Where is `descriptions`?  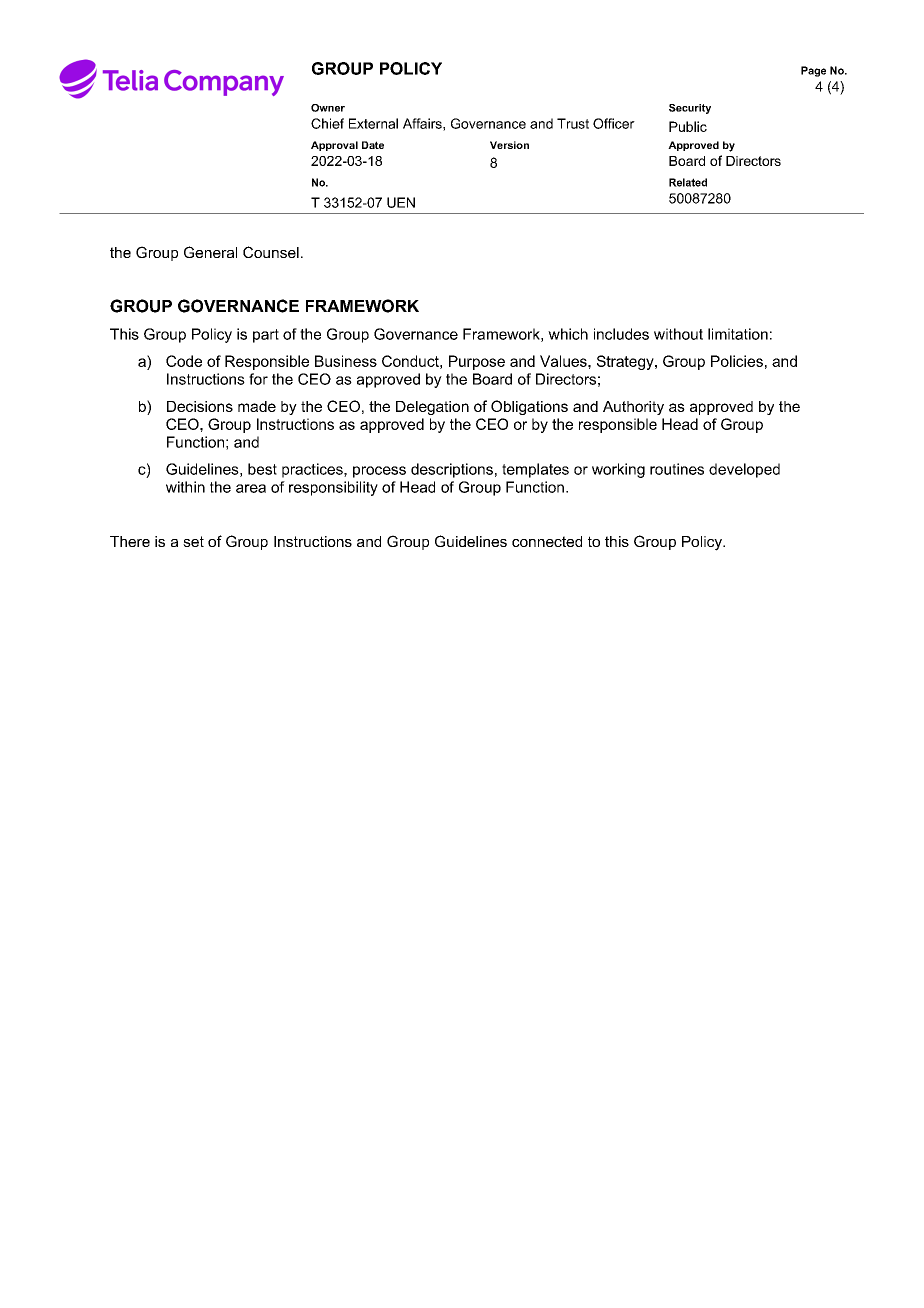 descriptions is located at coordinates (452, 470).
